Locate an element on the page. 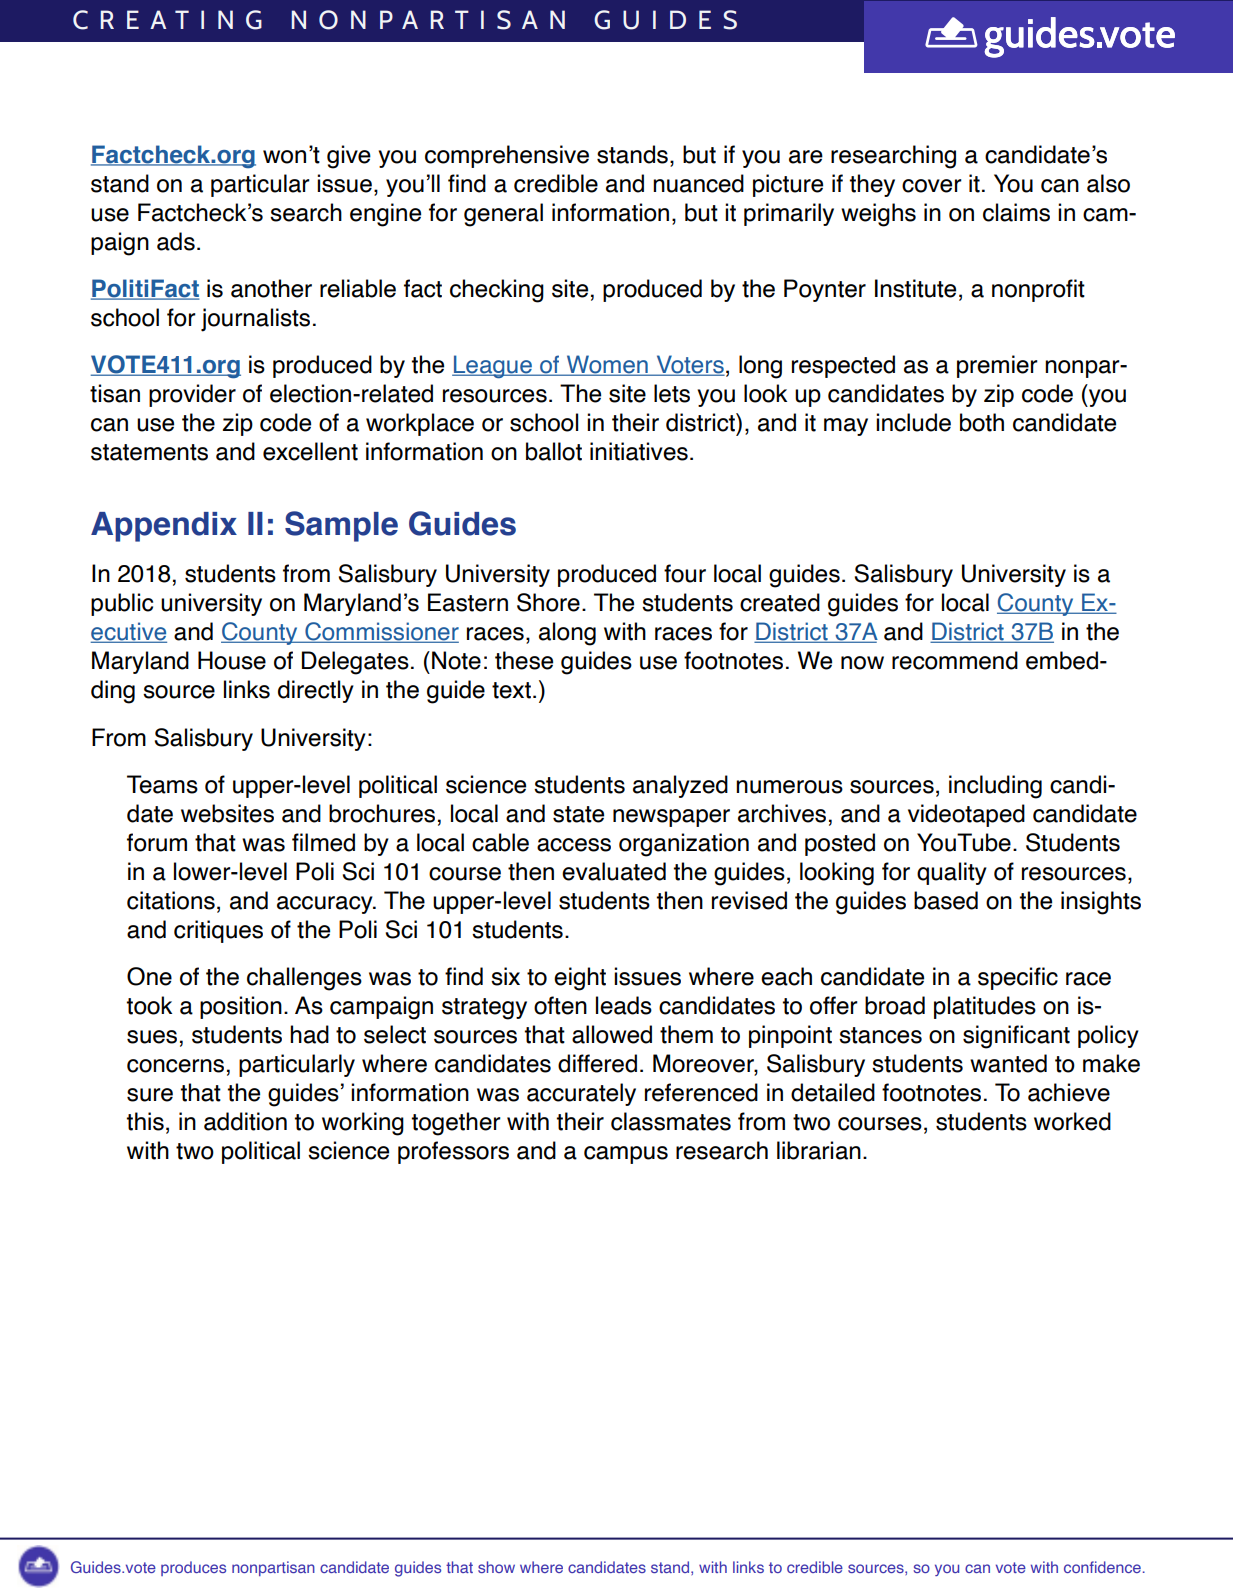  House is located at coordinates (232, 660).
